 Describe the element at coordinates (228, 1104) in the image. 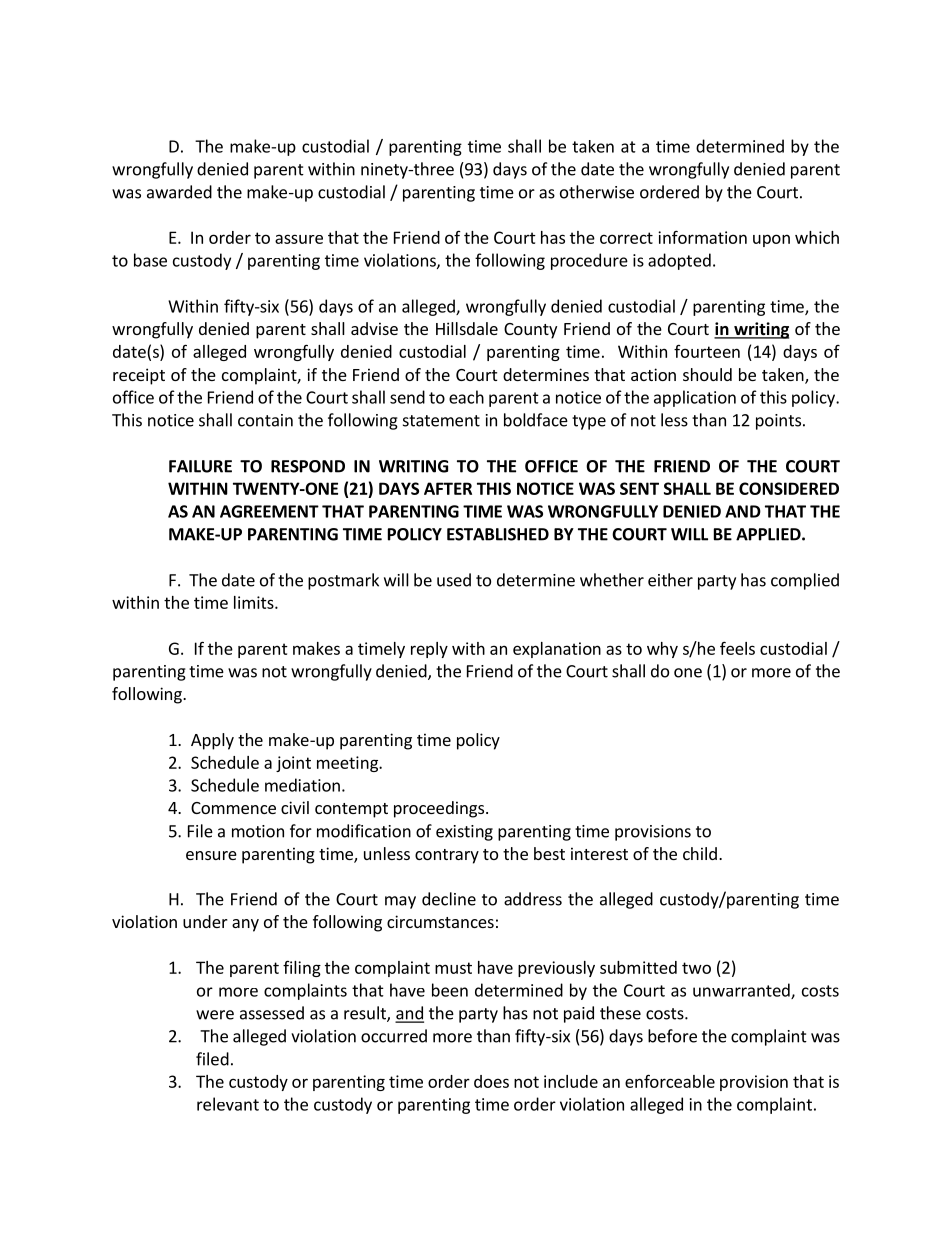

I see `relevant` at that location.
